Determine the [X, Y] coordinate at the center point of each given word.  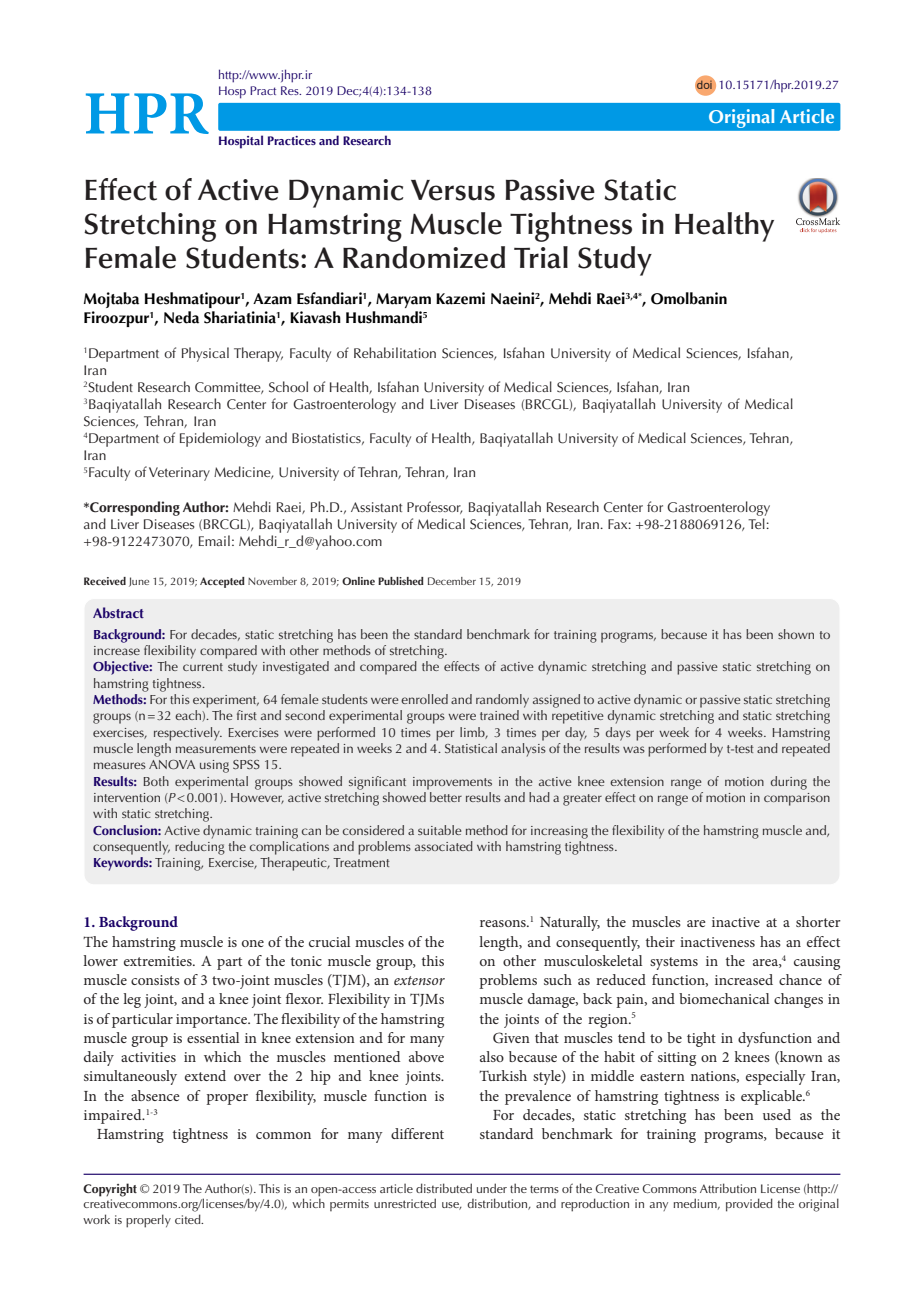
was [634, 749]
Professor [434, 507]
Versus [453, 190]
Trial [541, 257]
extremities [159, 961]
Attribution [728, 1188]
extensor [419, 980]
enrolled [424, 699]
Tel [757, 523]
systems [674, 963]
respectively [188, 734]
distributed [444, 1188]
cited [189, 1219]
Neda [181, 317]
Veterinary [179, 474]
